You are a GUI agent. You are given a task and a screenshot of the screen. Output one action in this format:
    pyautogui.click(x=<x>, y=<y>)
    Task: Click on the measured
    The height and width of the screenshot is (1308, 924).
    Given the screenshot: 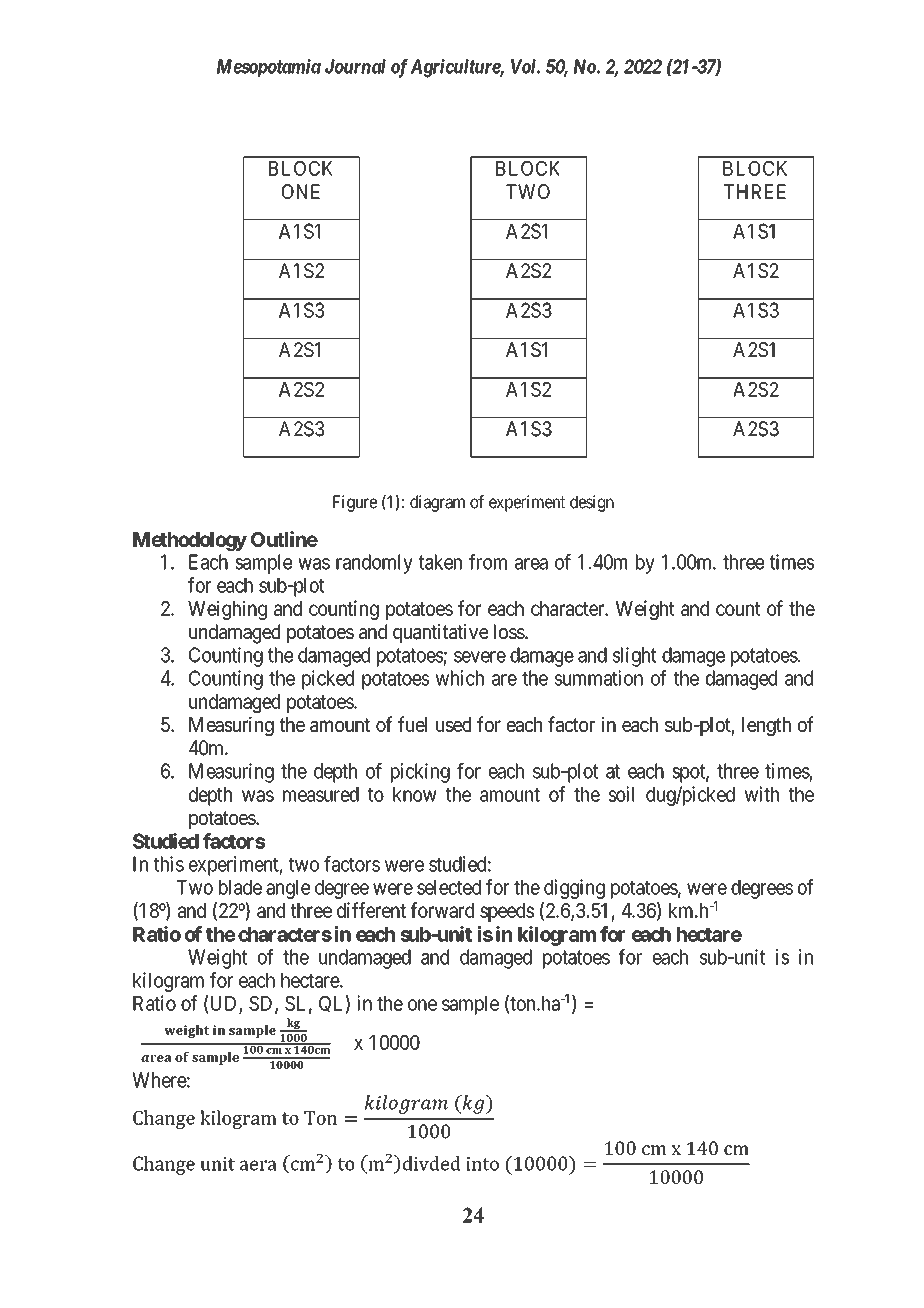 What is the action you would take?
    pyautogui.click(x=321, y=794)
